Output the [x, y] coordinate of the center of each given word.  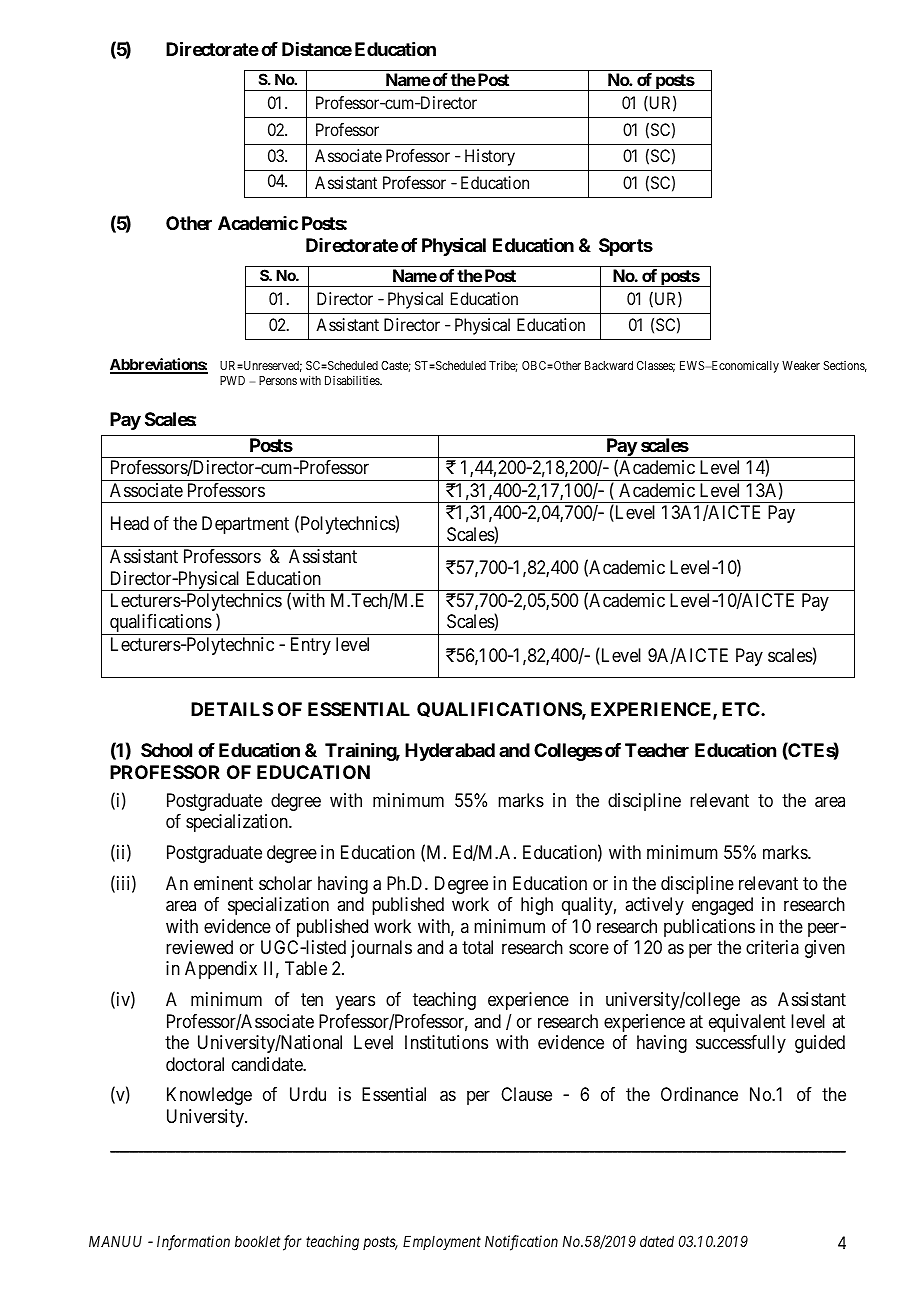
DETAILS [232, 709]
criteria [772, 947]
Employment [442, 1242]
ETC [742, 709]
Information [193, 1243]
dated [657, 1241]
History [490, 157]
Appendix [221, 970]
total [477, 947]
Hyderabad [450, 752]
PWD [232, 380]
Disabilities [353, 380]
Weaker [801, 365]
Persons [278, 380]
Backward [609, 365]
